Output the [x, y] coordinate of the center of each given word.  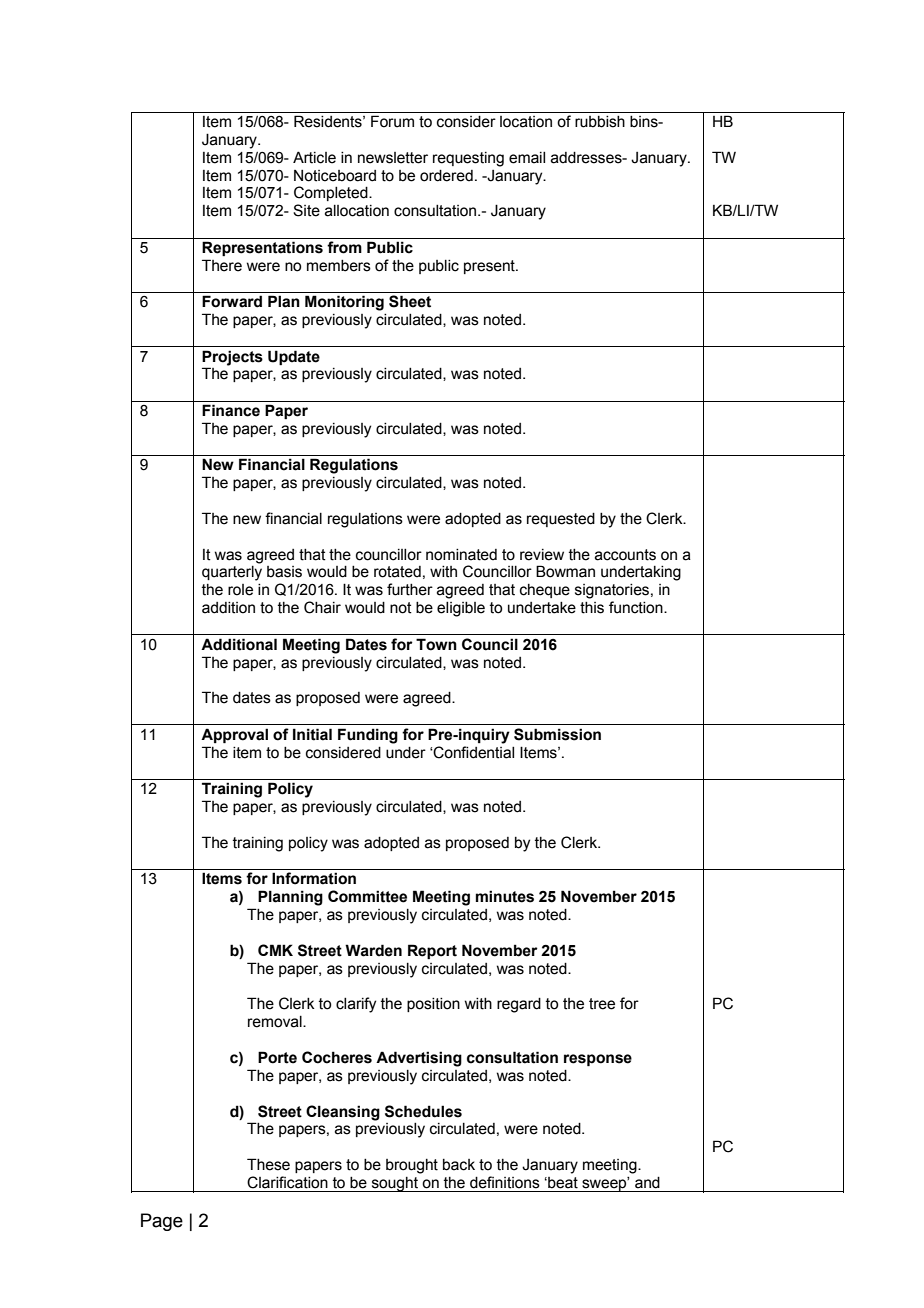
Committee [367, 896]
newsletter [393, 158]
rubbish [600, 122]
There [222, 265]
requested [561, 520]
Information [314, 878]
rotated [397, 572]
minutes [505, 896]
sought [395, 1184]
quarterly [232, 573]
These [268, 1164]
